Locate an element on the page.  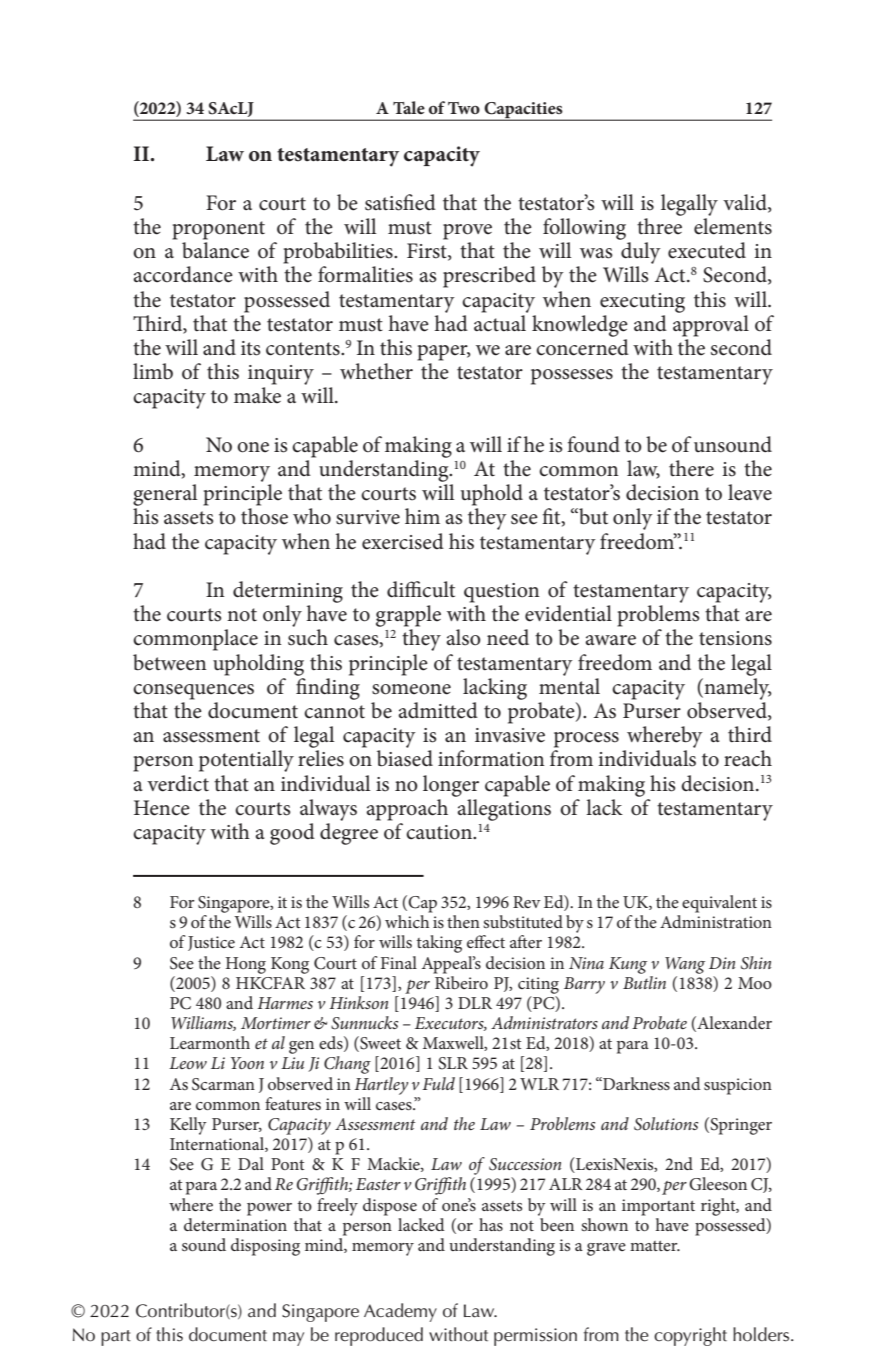
Academy is located at coordinates (400, 1312).
